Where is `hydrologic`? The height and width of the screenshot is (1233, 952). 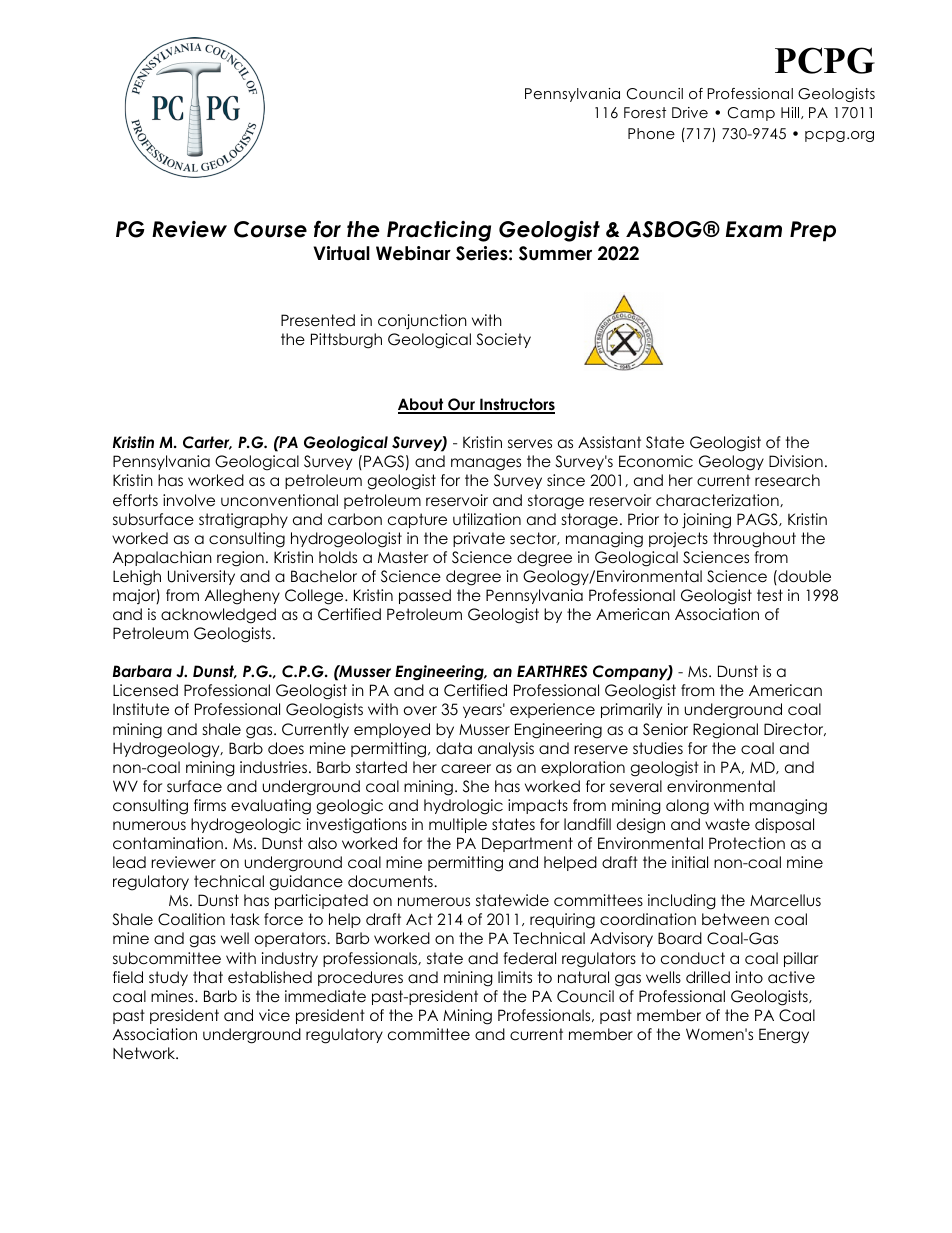 hydrologic is located at coordinates (463, 807).
